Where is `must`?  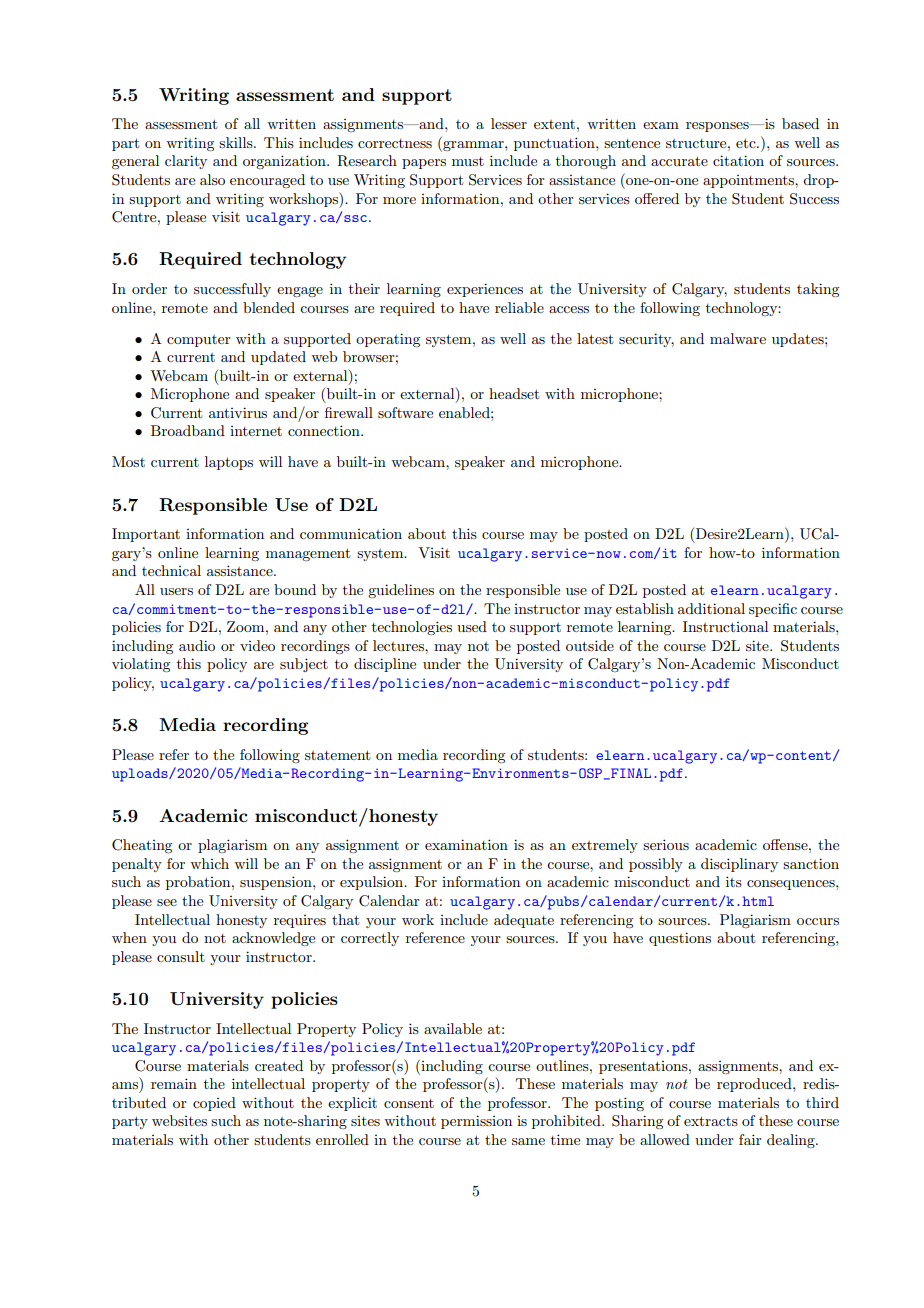
must is located at coordinates (468, 161).
